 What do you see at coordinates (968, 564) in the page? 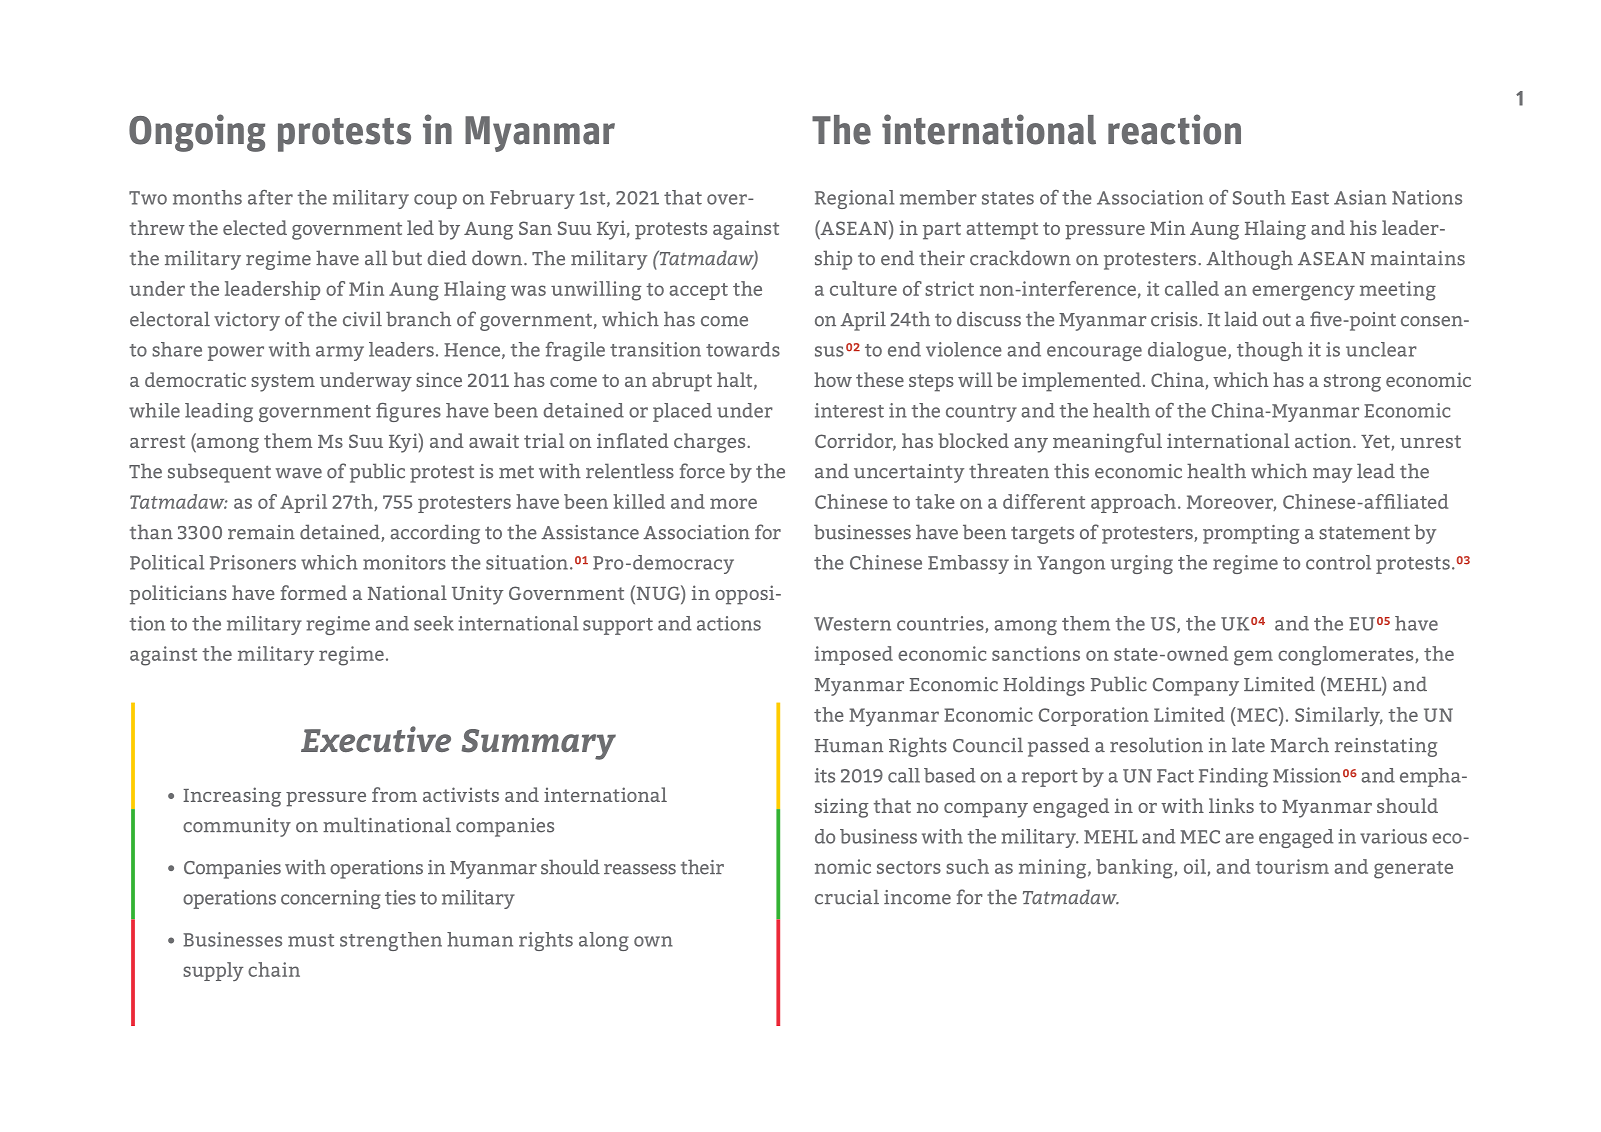
I see `Embassy` at bounding box center [968, 564].
